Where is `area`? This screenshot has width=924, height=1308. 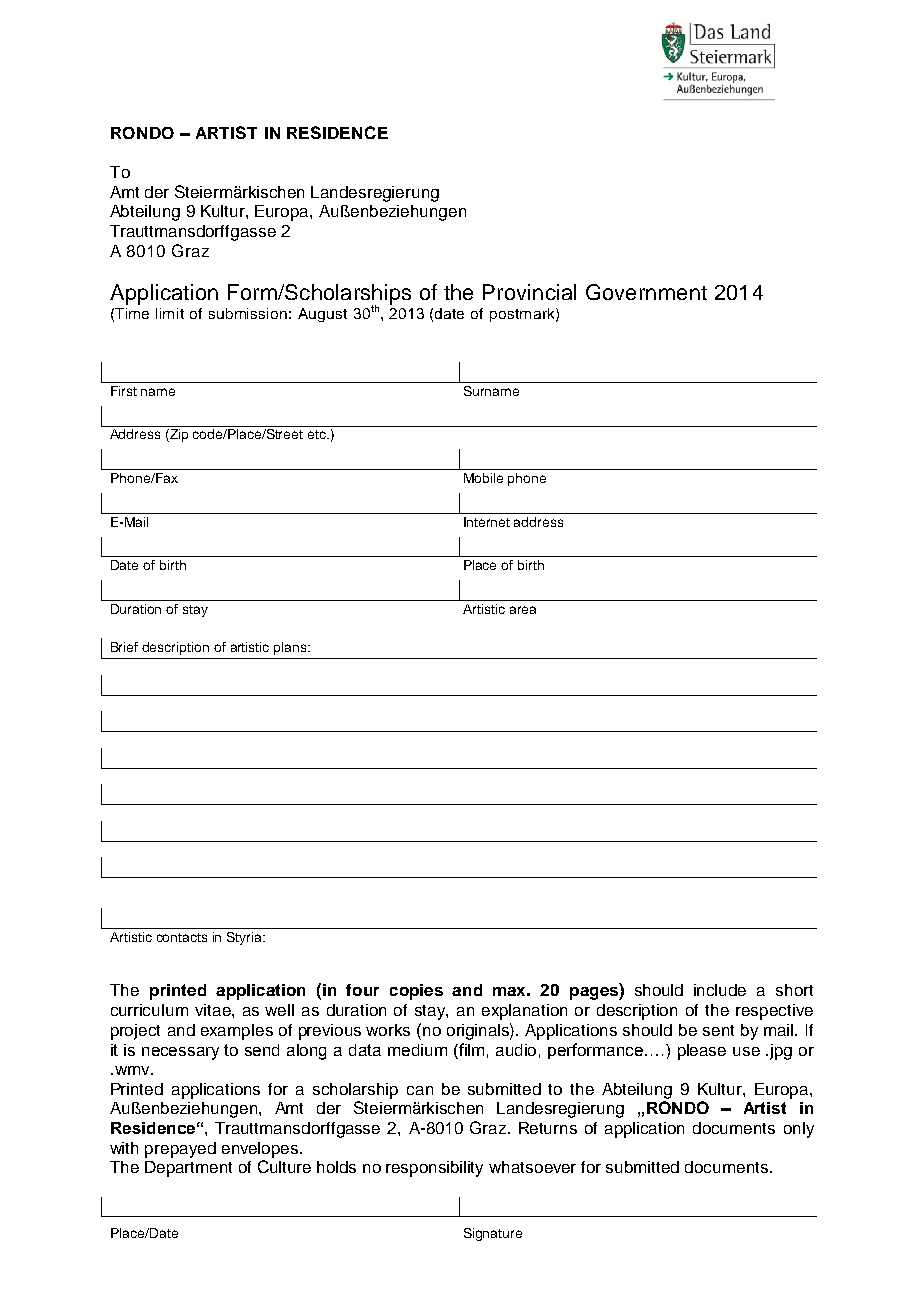 area is located at coordinates (523, 610).
